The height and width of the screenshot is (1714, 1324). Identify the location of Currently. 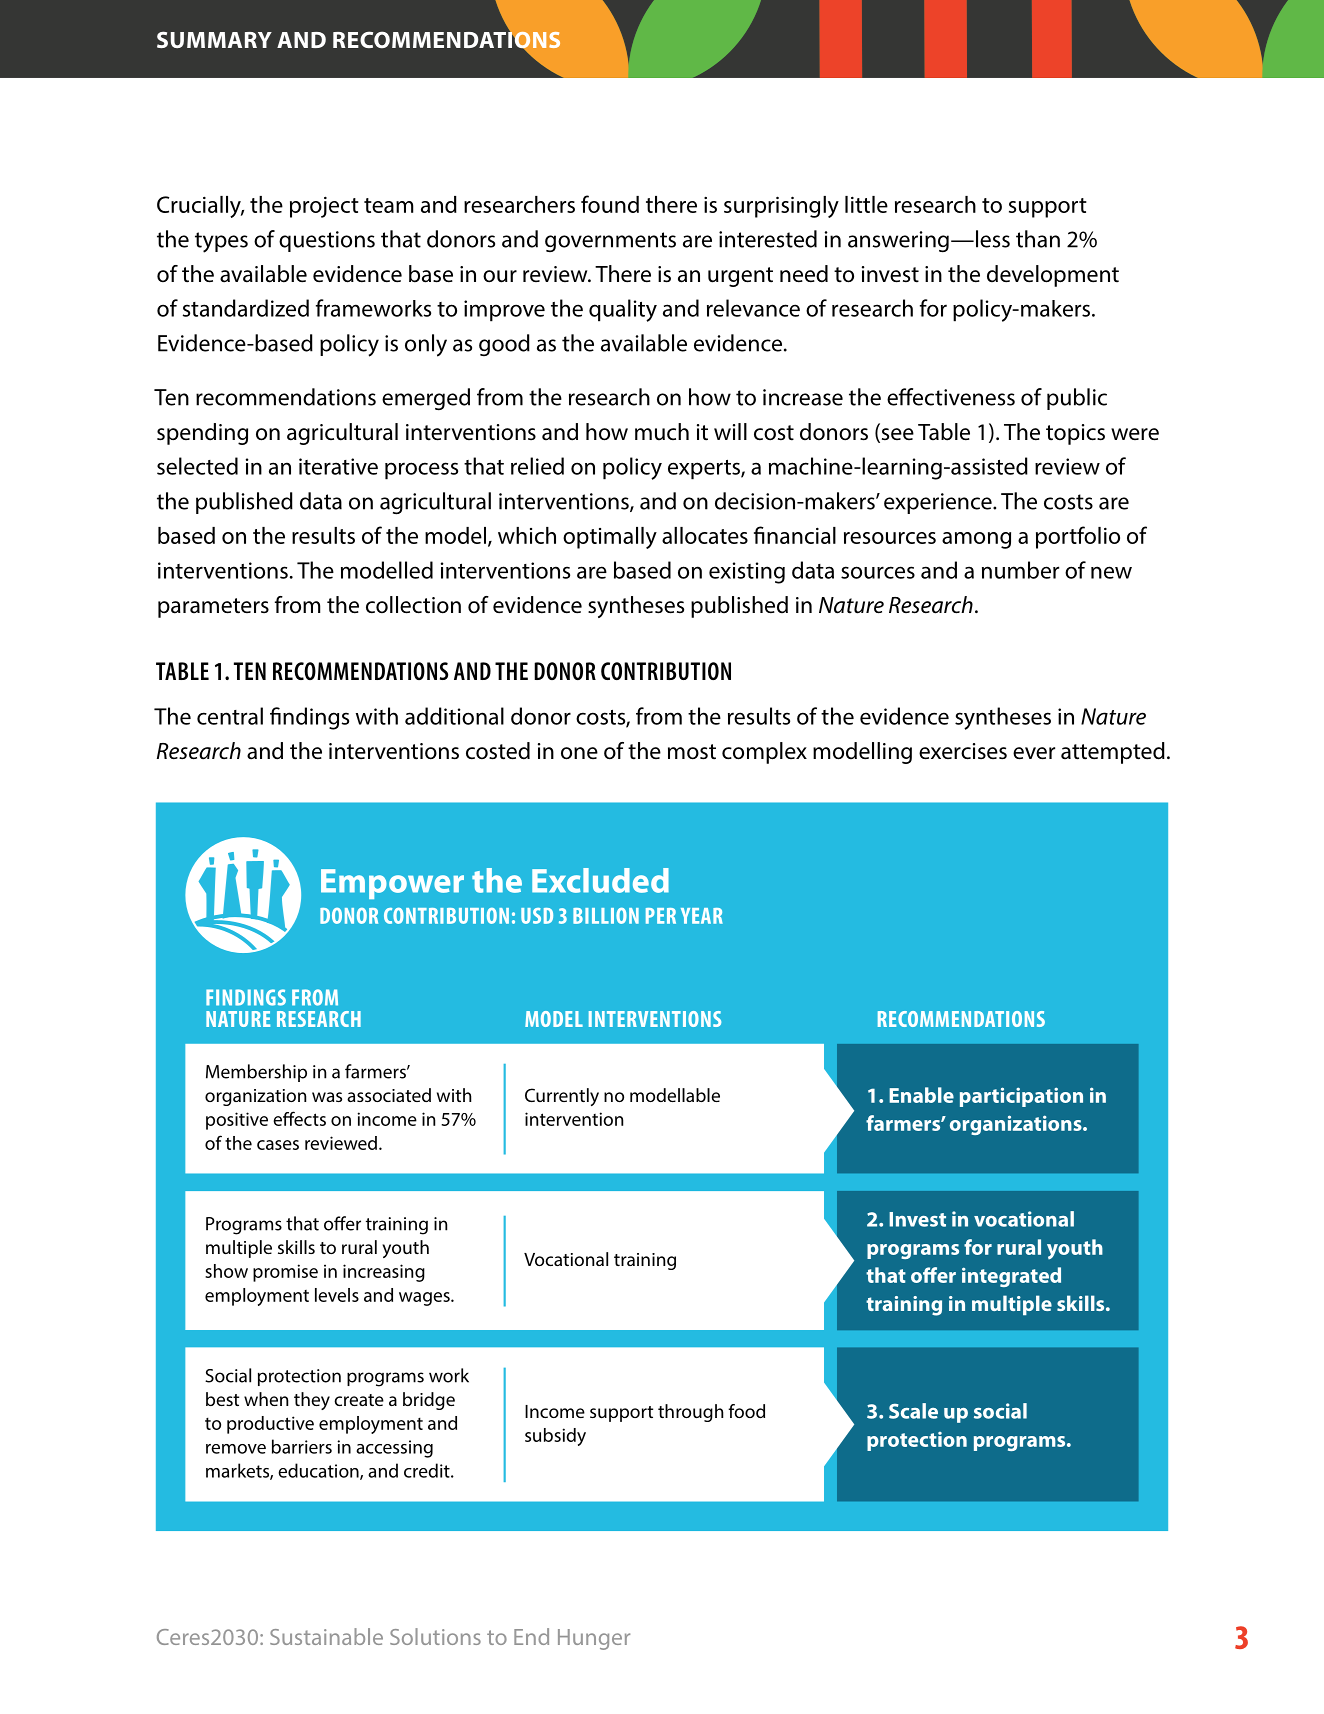
(562, 1097).
